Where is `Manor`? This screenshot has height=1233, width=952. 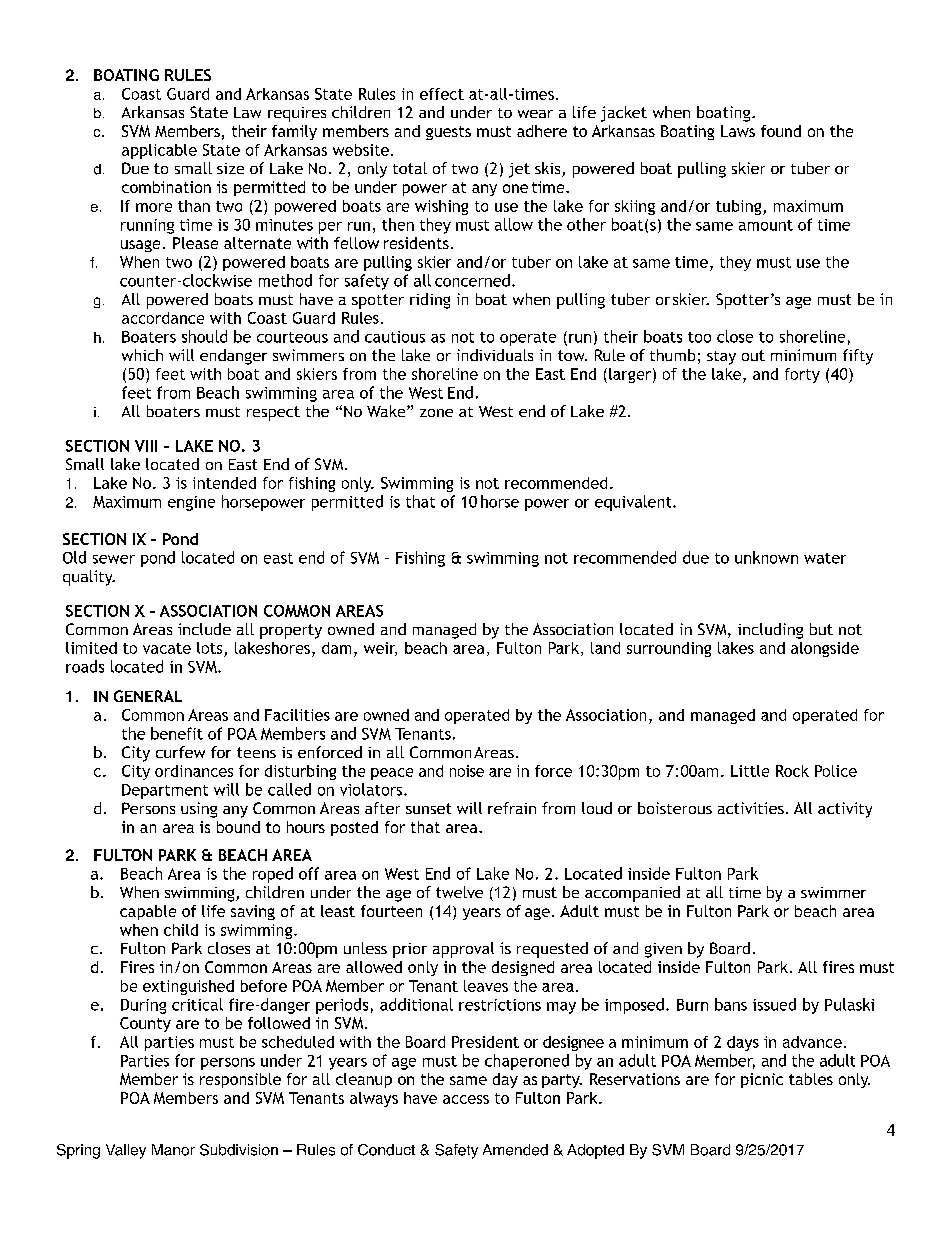 Manor is located at coordinates (173, 1150).
